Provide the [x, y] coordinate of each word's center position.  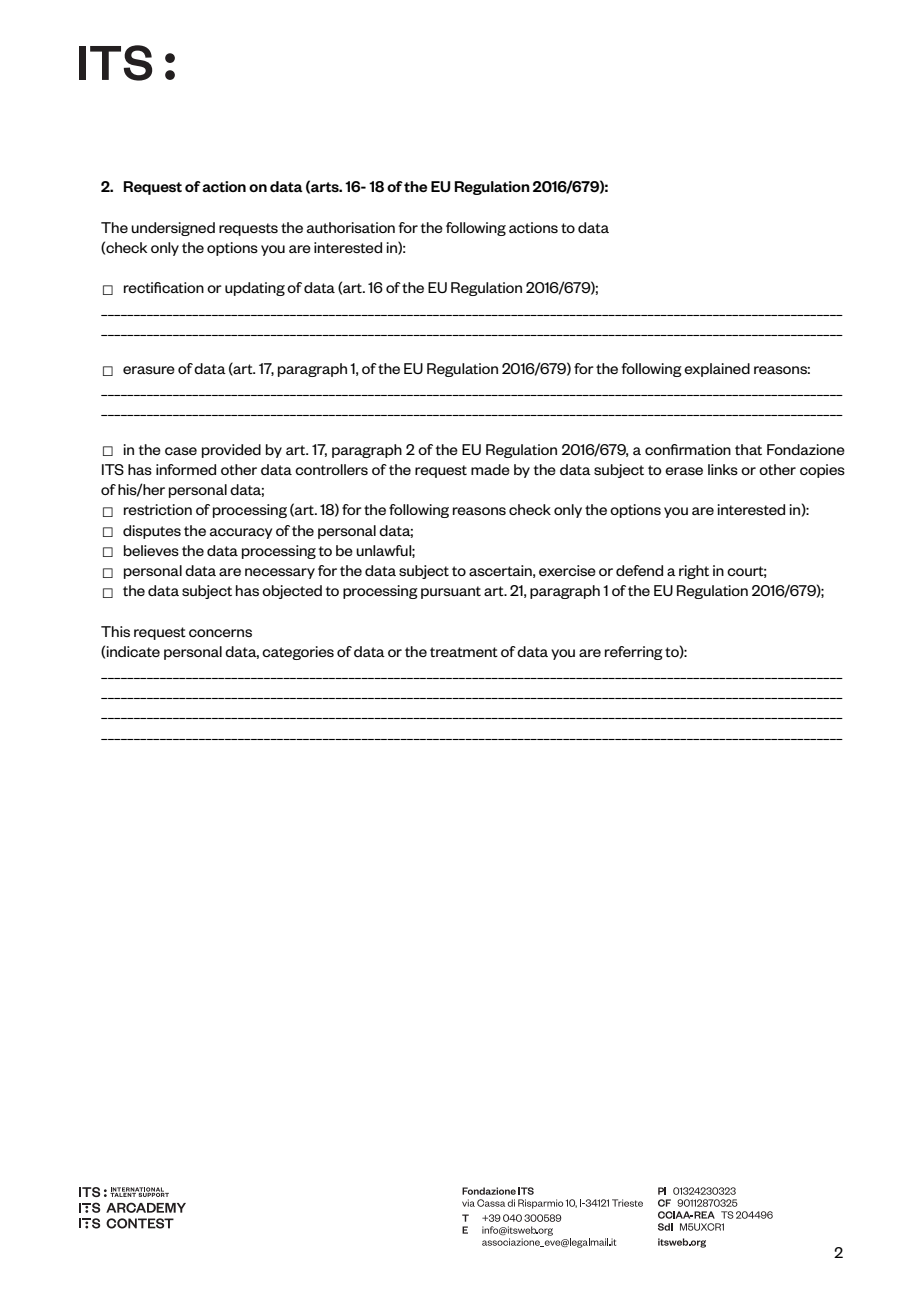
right [694, 572]
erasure [149, 370]
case [181, 451]
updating [255, 289]
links [723, 469]
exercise [567, 570]
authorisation [351, 227]
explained [717, 370]
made [490, 469]
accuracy [241, 533]
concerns [220, 633]
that [748, 449]
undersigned [173, 229]
